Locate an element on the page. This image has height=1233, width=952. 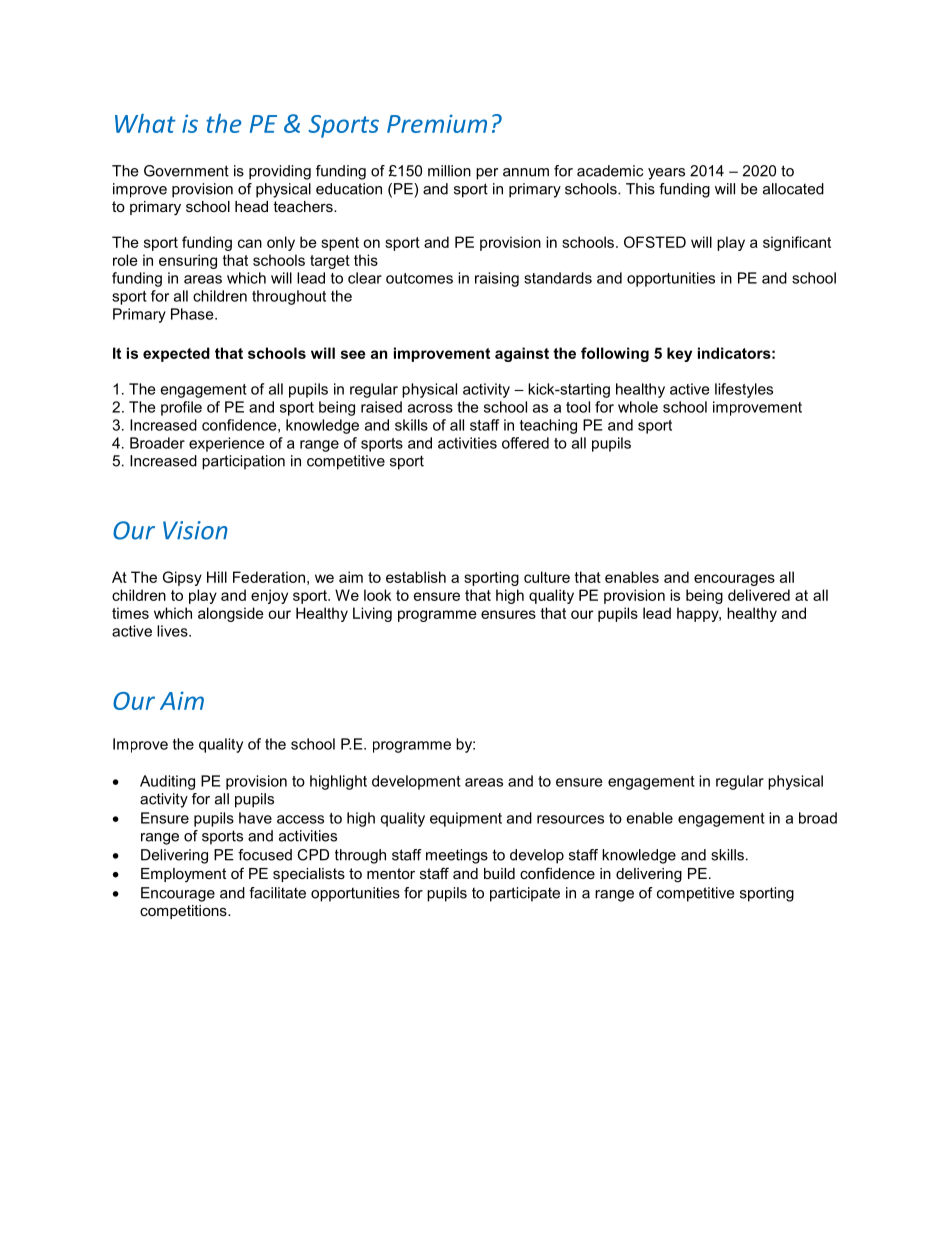
delivered is located at coordinates (759, 595).
